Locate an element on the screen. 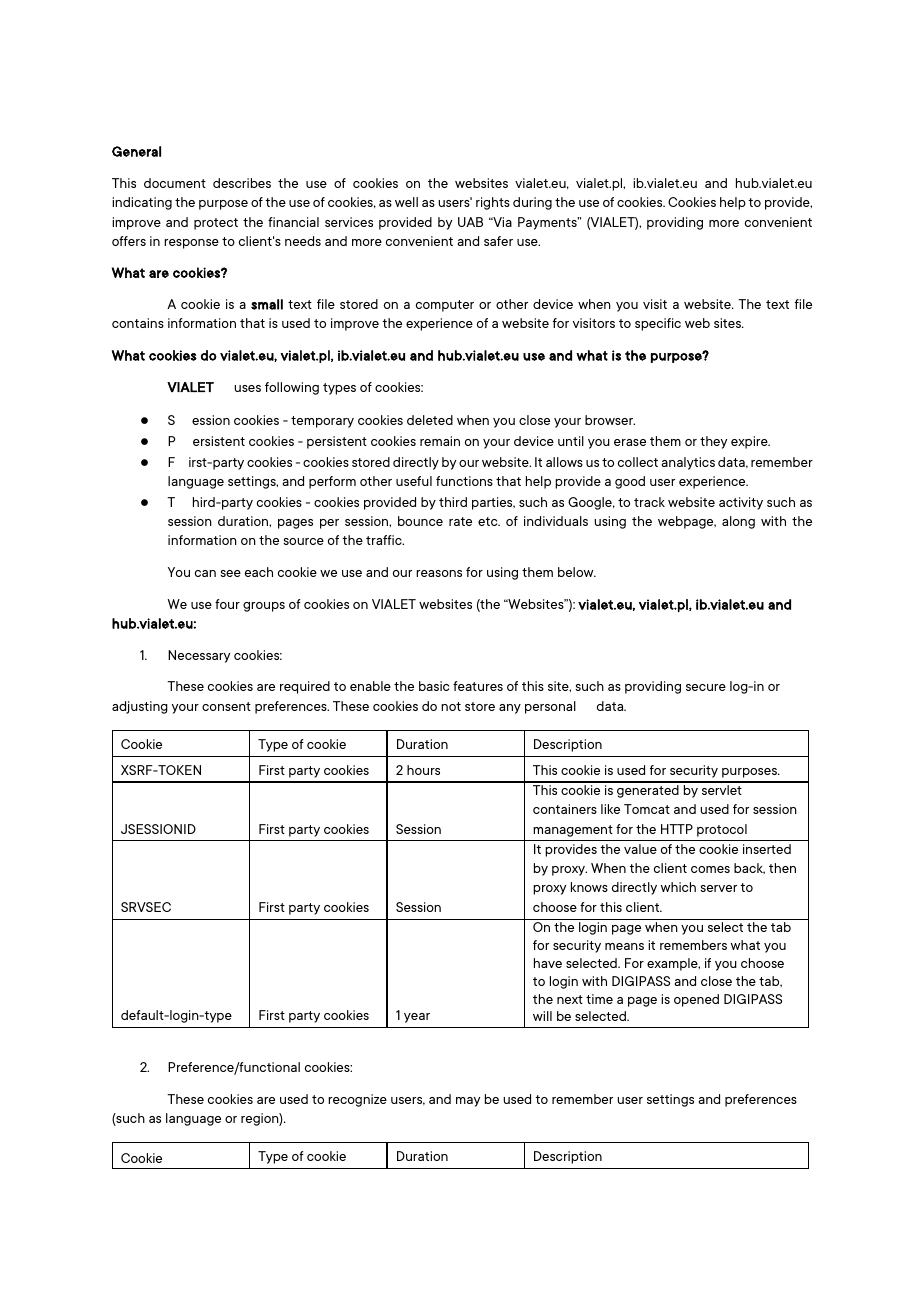  adjusting is located at coordinates (140, 707).
